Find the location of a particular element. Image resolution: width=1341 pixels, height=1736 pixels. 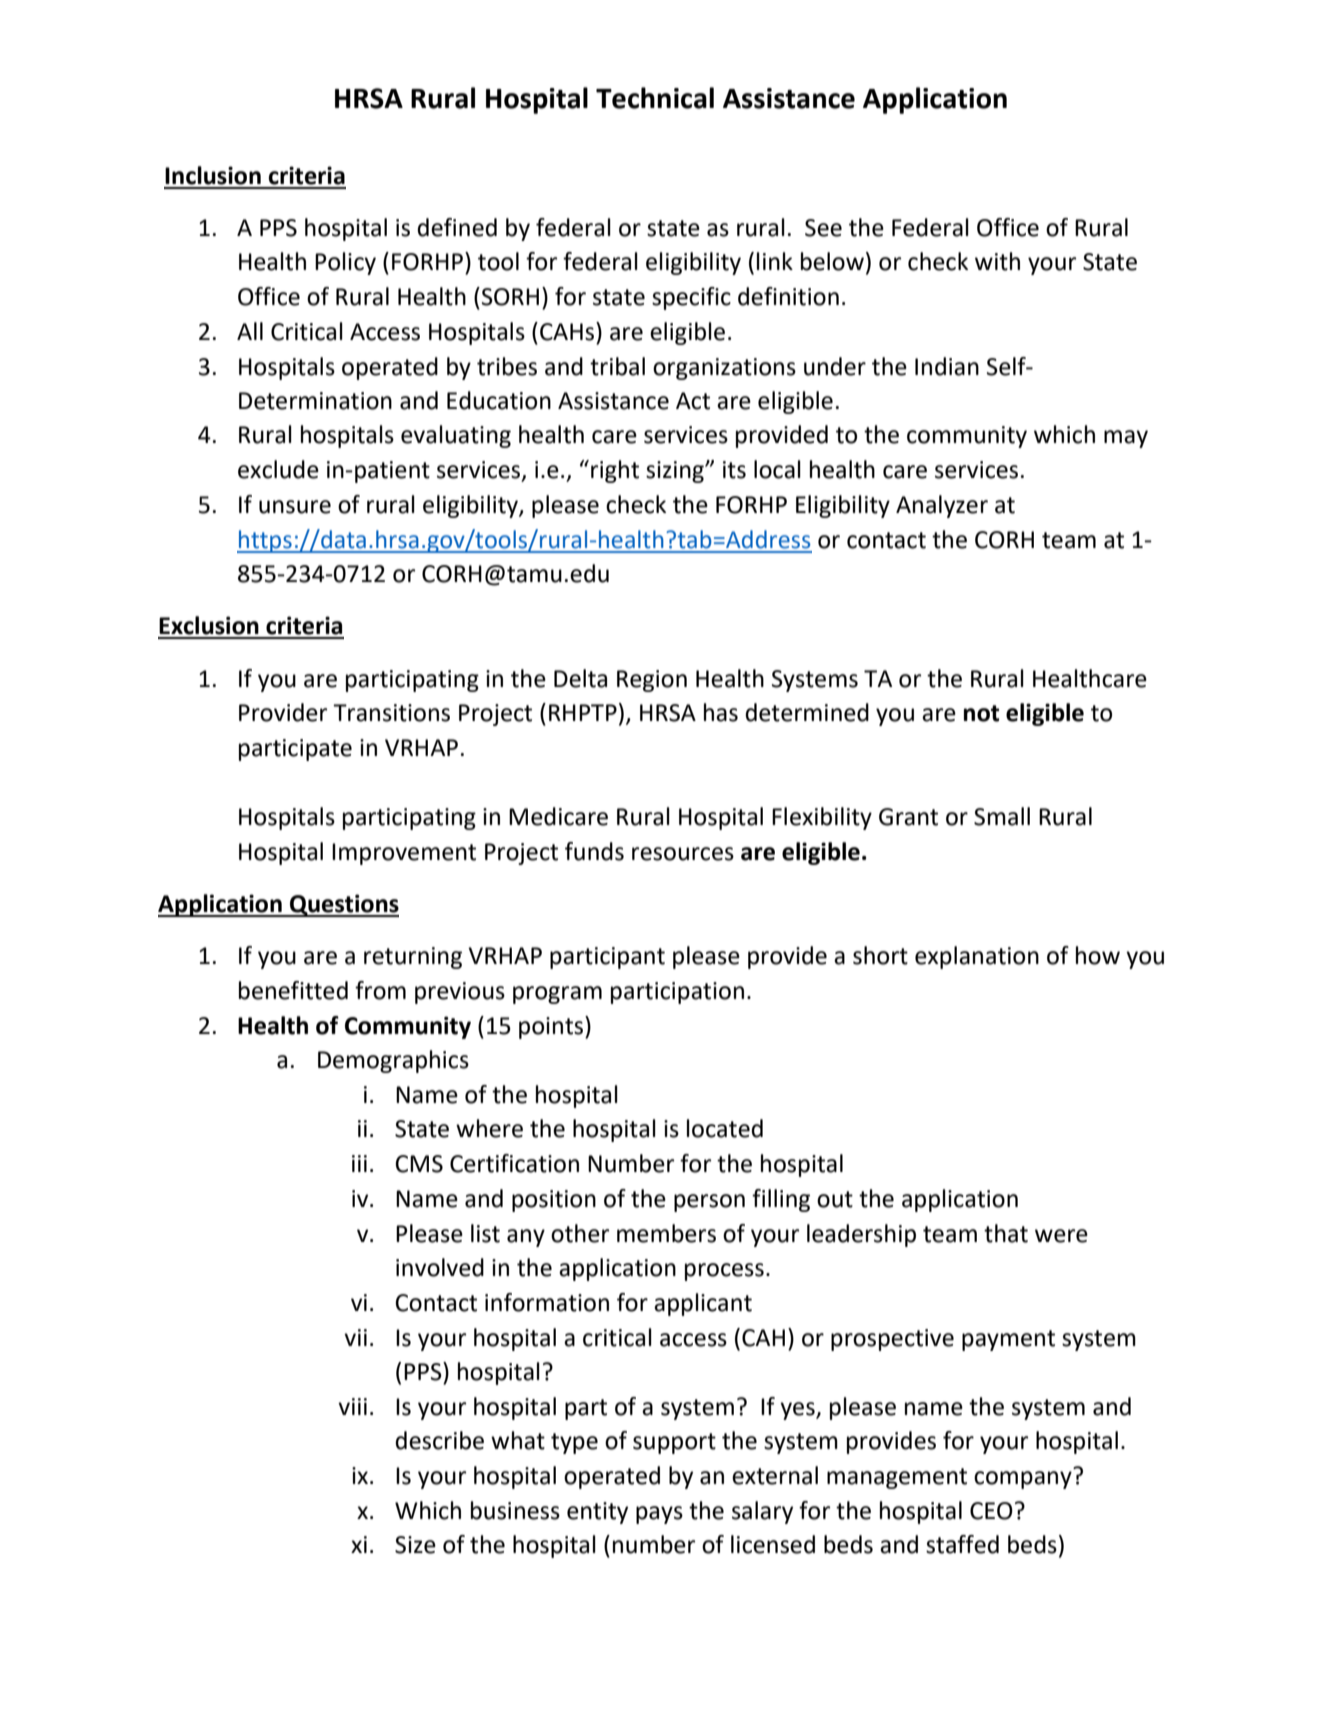

pays is located at coordinates (659, 1515).
